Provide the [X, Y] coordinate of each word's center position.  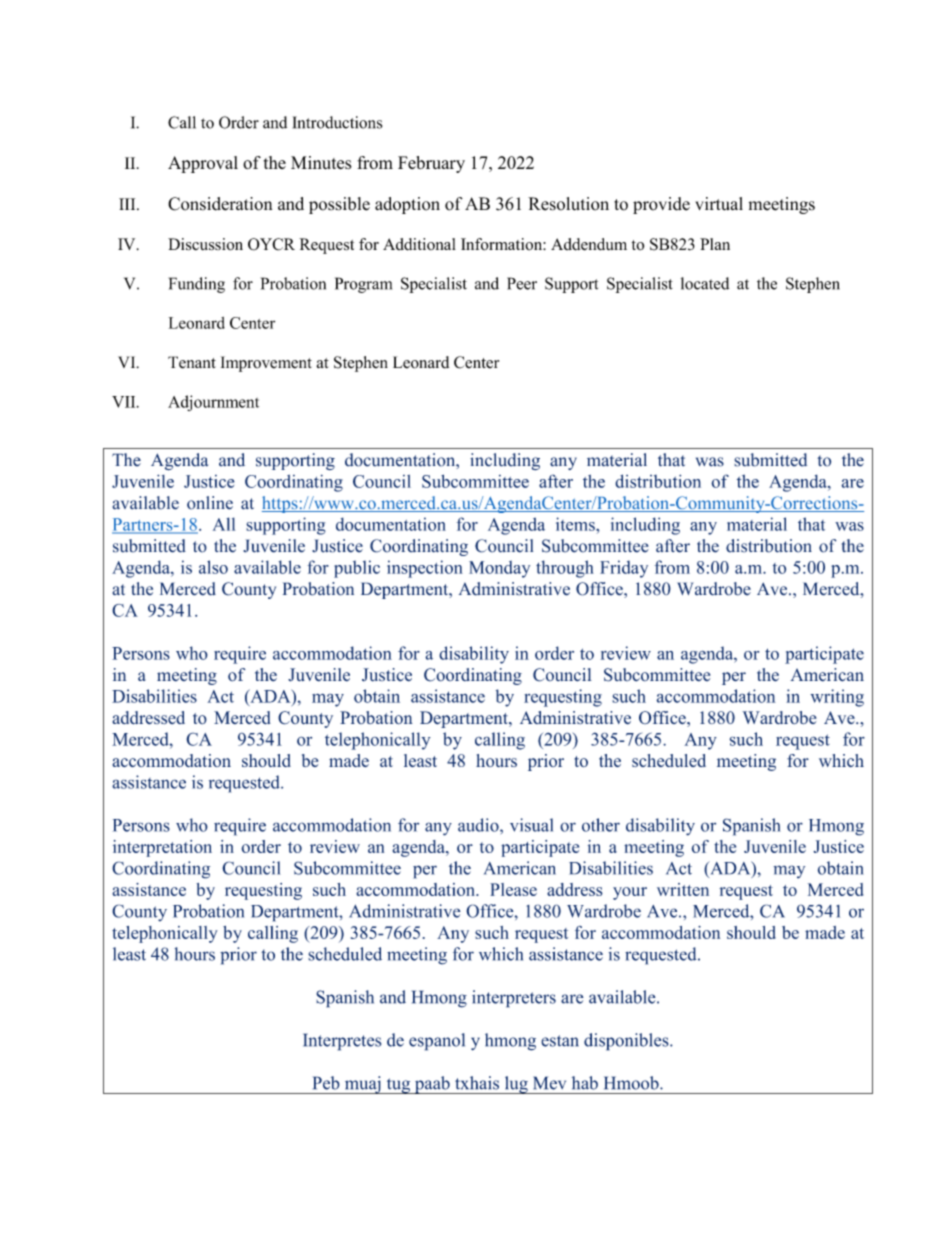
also [213, 567]
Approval [203, 164]
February [431, 164]
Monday [499, 569]
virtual [719, 204]
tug [398, 1086]
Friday [624, 569]
